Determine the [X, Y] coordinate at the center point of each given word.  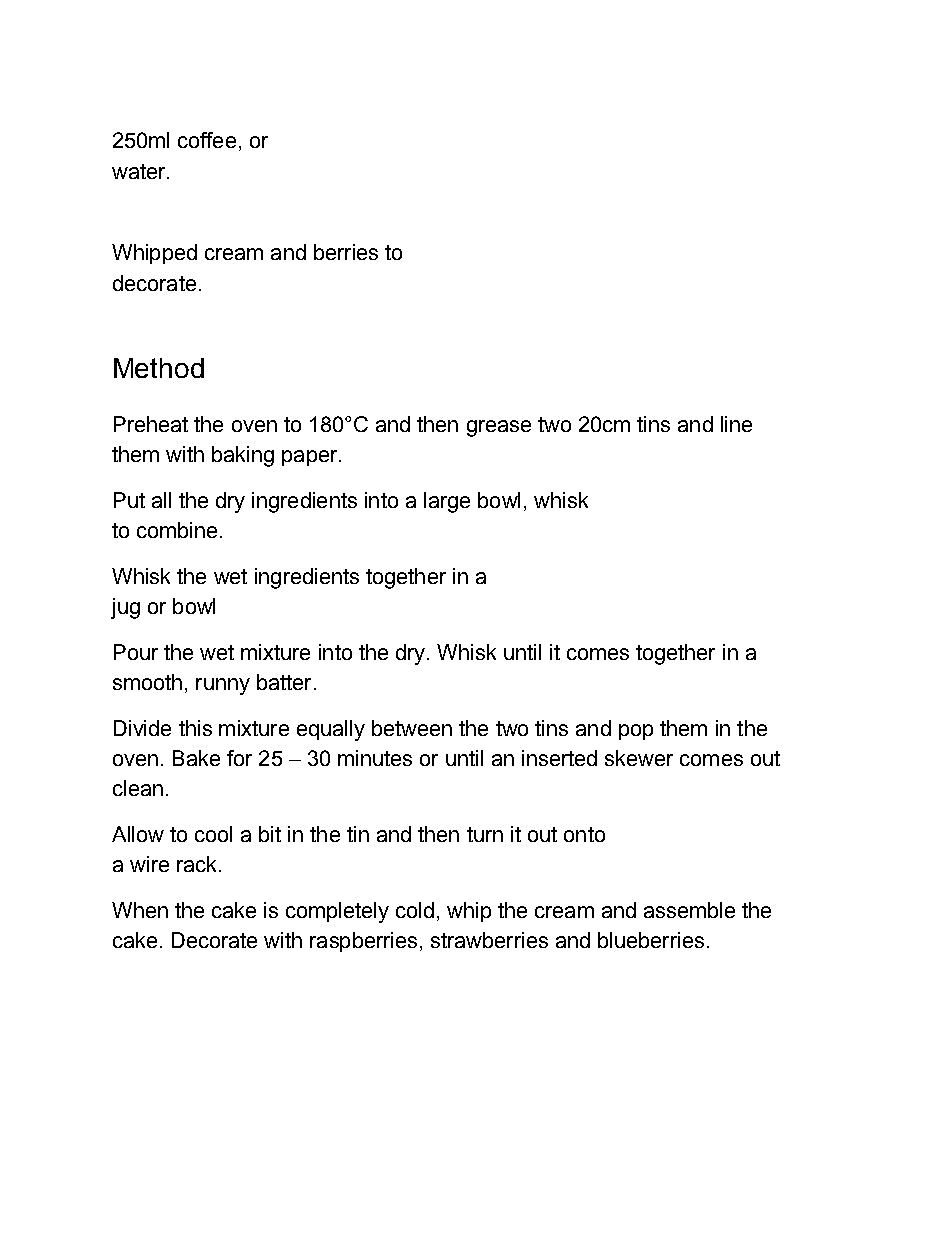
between [412, 728]
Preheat [151, 424]
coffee [207, 140]
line [736, 424]
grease [499, 428]
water [140, 171]
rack [198, 864]
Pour [136, 652]
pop [636, 732]
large [447, 502]
